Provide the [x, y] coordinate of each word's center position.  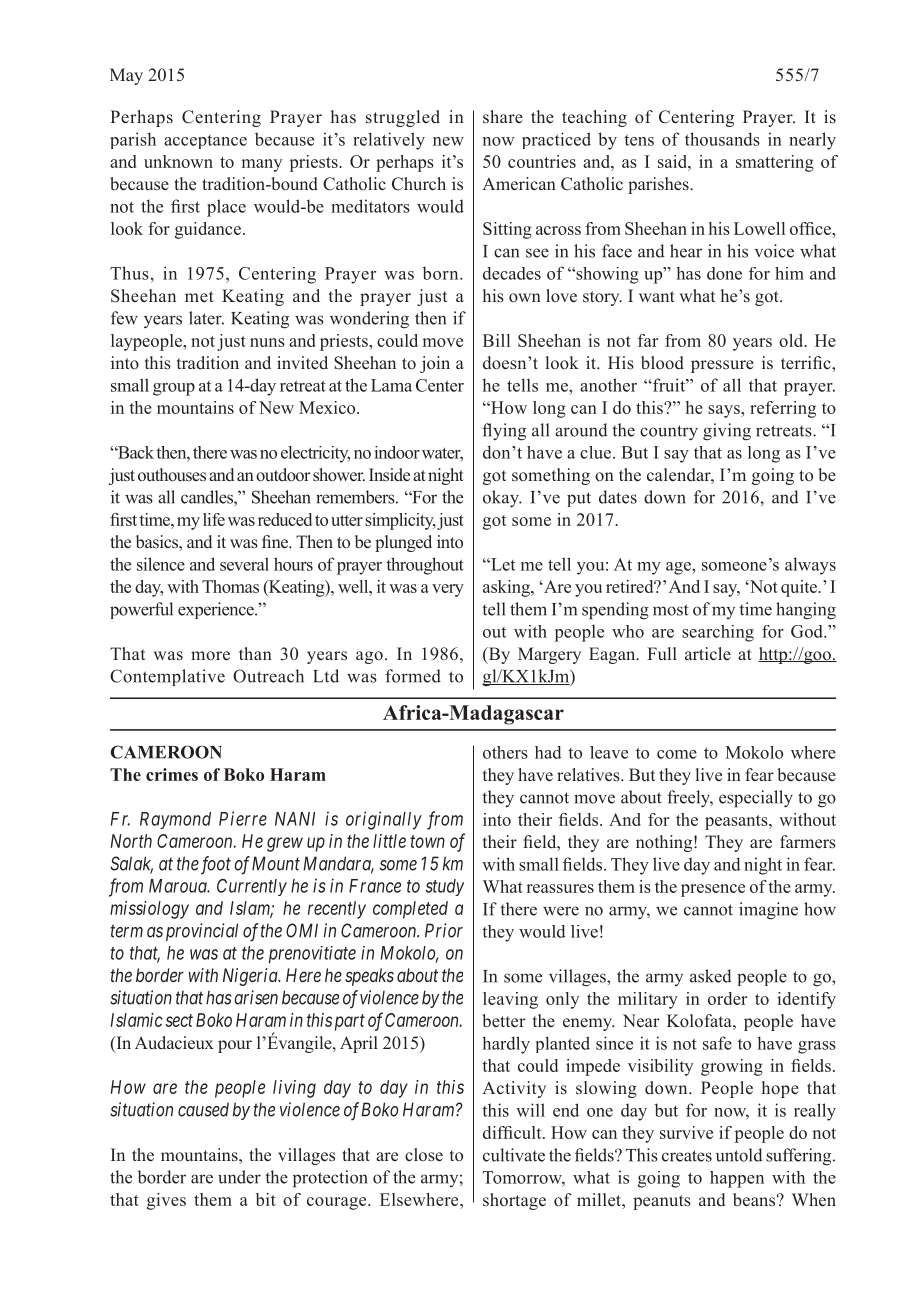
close [424, 1155]
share [503, 116]
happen [737, 1179]
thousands [722, 139]
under [239, 1177]
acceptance [205, 142]
